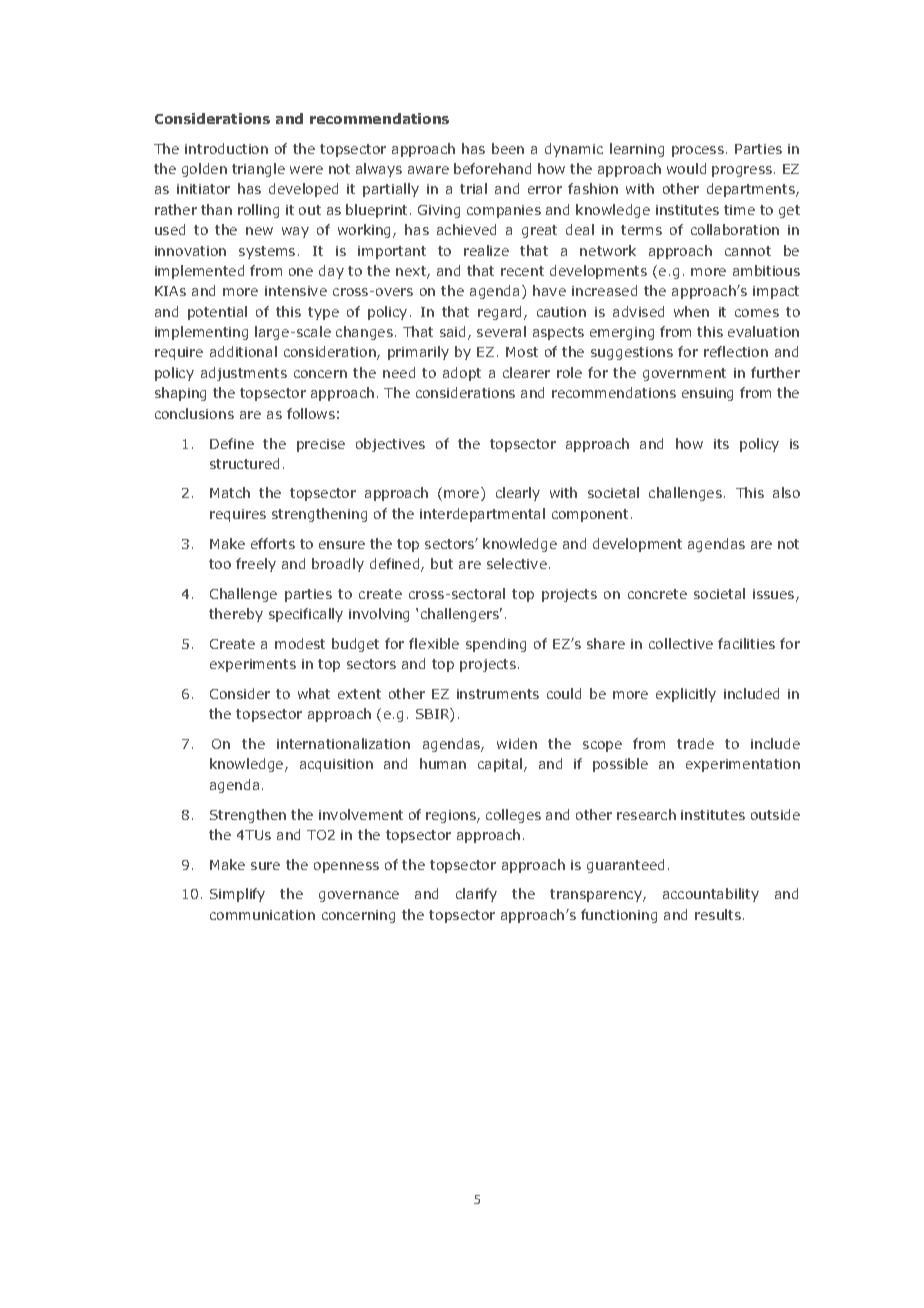 This page has width=924, height=1308. What do you see at coordinates (482, 515) in the page?
I see `interdepartmental` at bounding box center [482, 515].
